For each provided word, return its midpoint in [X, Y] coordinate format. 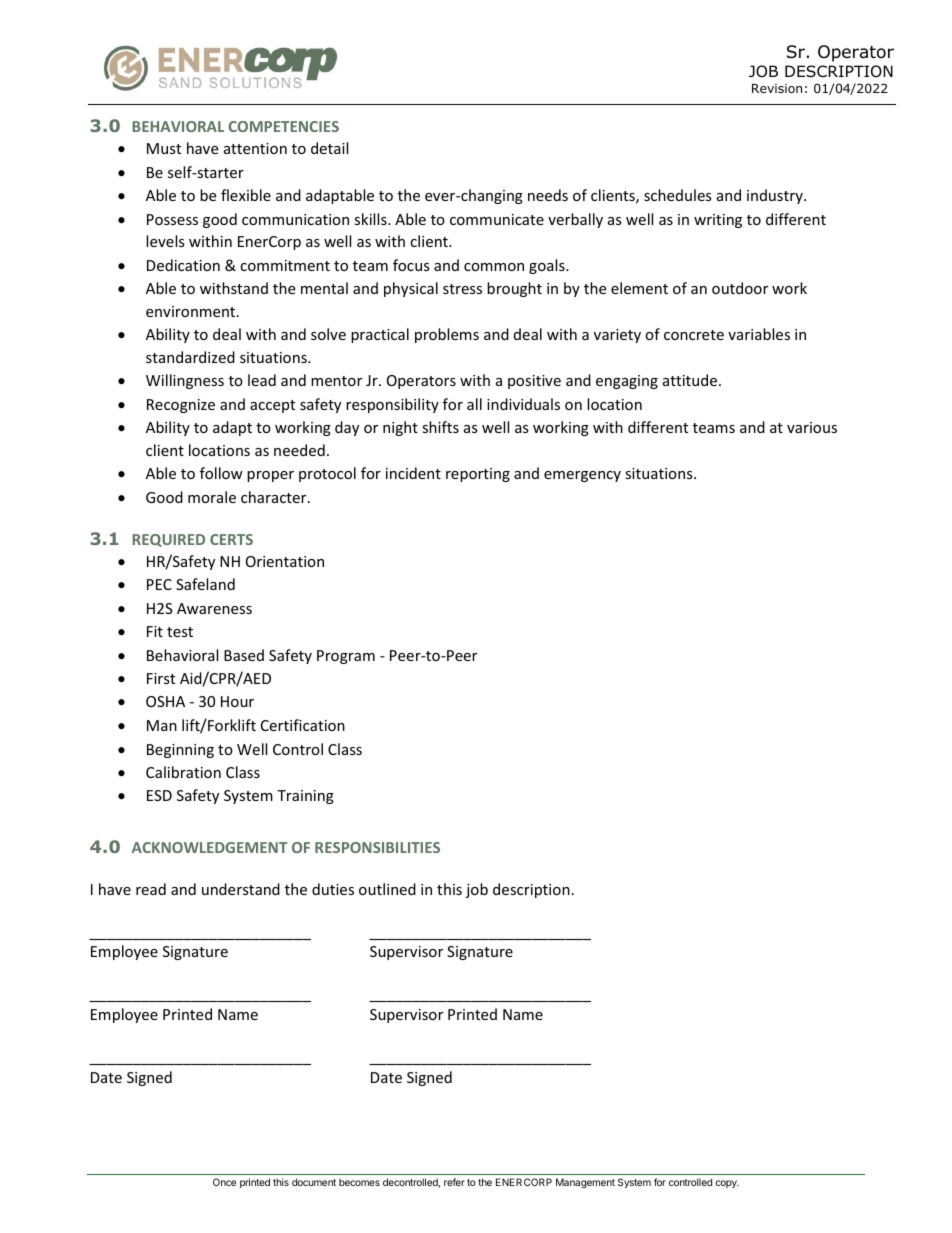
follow [221, 473]
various [812, 427]
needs [548, 195]
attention [255, 148]
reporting [478, 475]
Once [224, 1182]
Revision [777, 88]
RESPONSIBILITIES [377, 847]
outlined [387, 889]
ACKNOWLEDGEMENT [210, 847]
